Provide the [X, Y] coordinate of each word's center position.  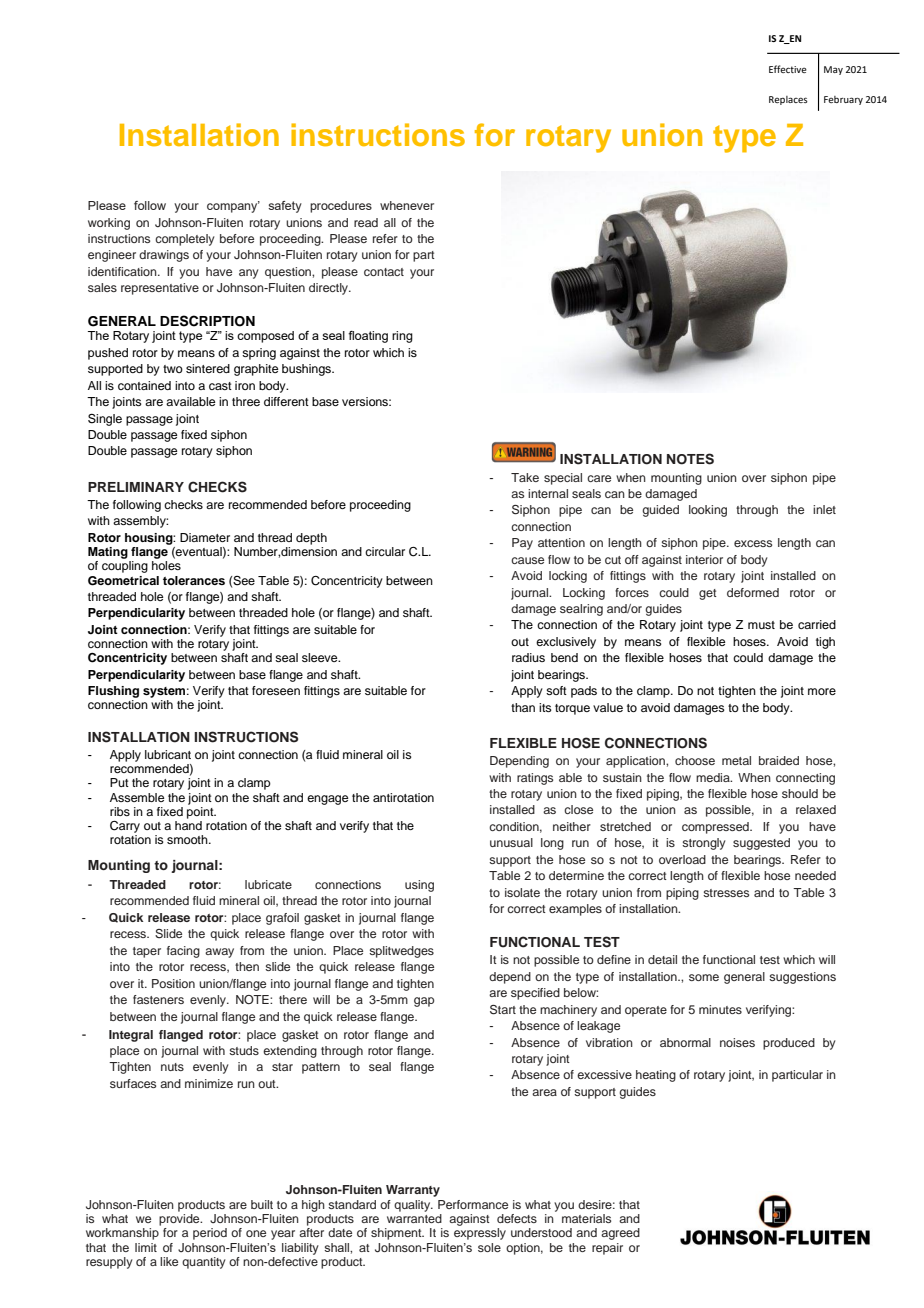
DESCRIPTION [207, 321]
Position [173, 983]
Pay [522, 544]
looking [708, 511]
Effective [788, 69]
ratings [535, 779]
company [233, 207]
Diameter [205, 537]
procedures [341, 207]
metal [736, 760]
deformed [753, 592]
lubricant [168, 754]
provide [180, 1220]
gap [424, 1002]
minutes [720, 1009]
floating [368, 337]
